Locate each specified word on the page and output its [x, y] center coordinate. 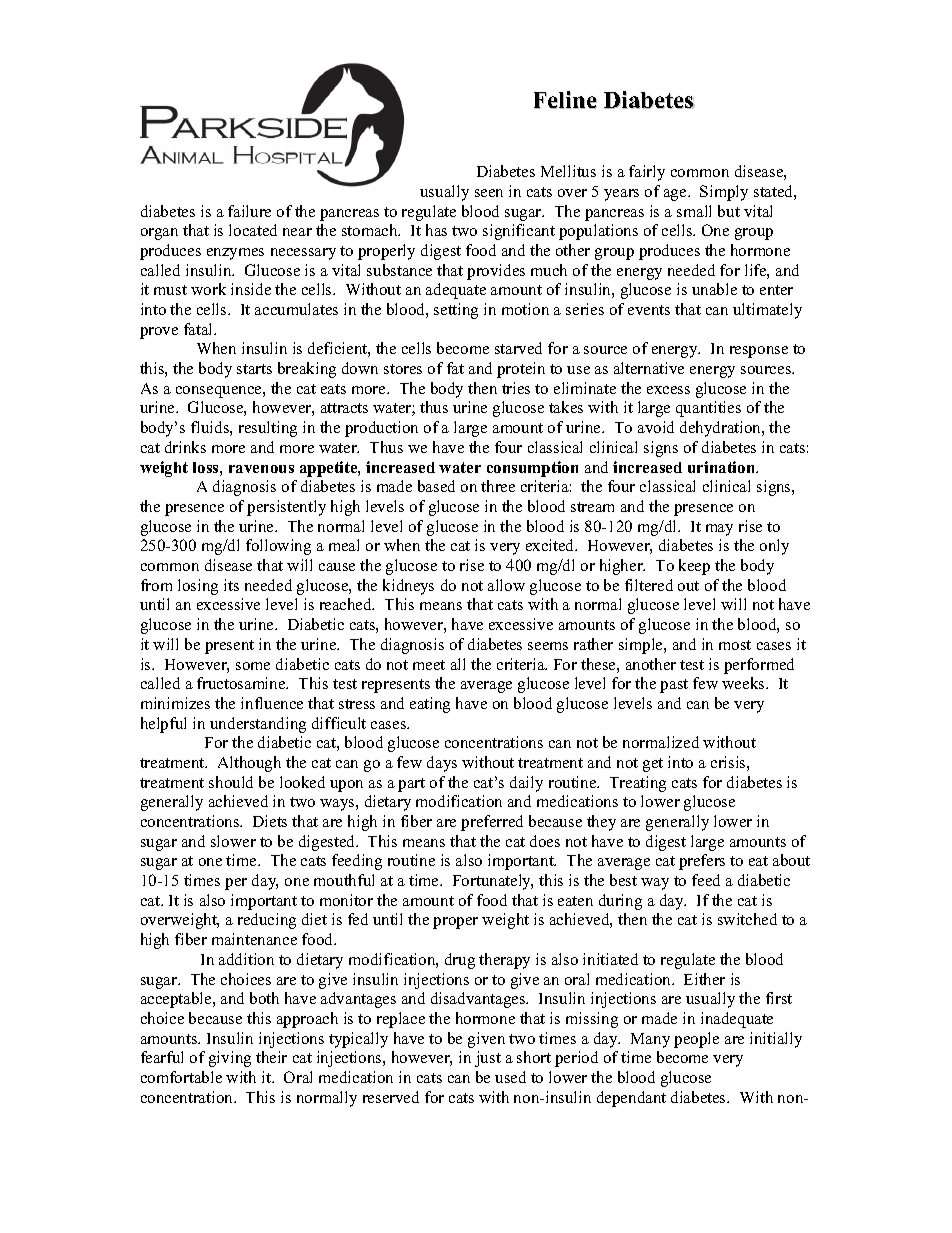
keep [694, 567]
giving [230, 1059]
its [231, 585]
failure [249, 211]
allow [506, 585]
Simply [724, 193]
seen [489, 193]
